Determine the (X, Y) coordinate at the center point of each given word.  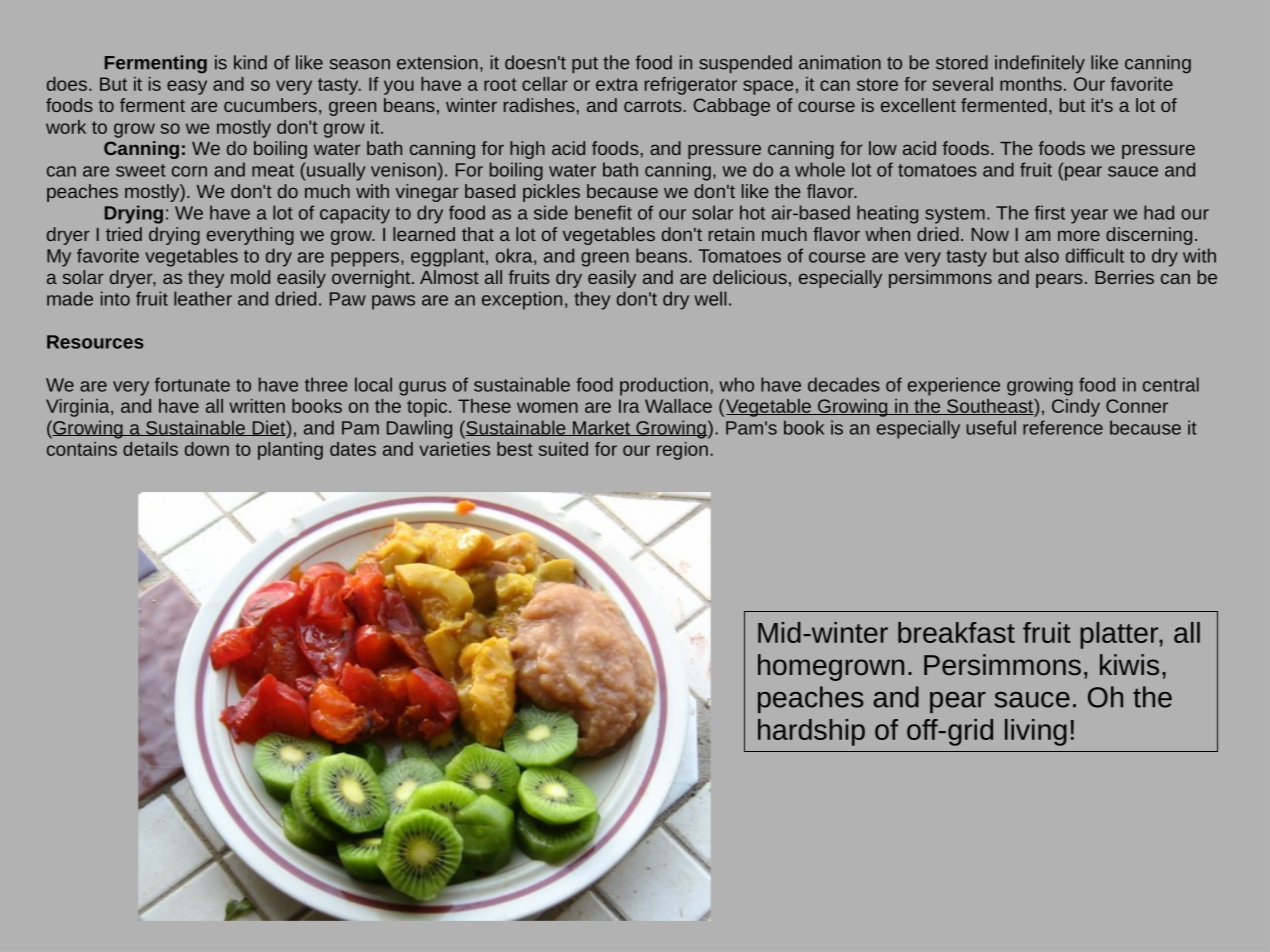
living (1036, 732)
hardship (811, 732)
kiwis (1129, 664)
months (1031, 84)
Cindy (1076, 408)
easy (187, 87)
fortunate (192, 384)
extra (617, 84)
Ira (629, 406)
